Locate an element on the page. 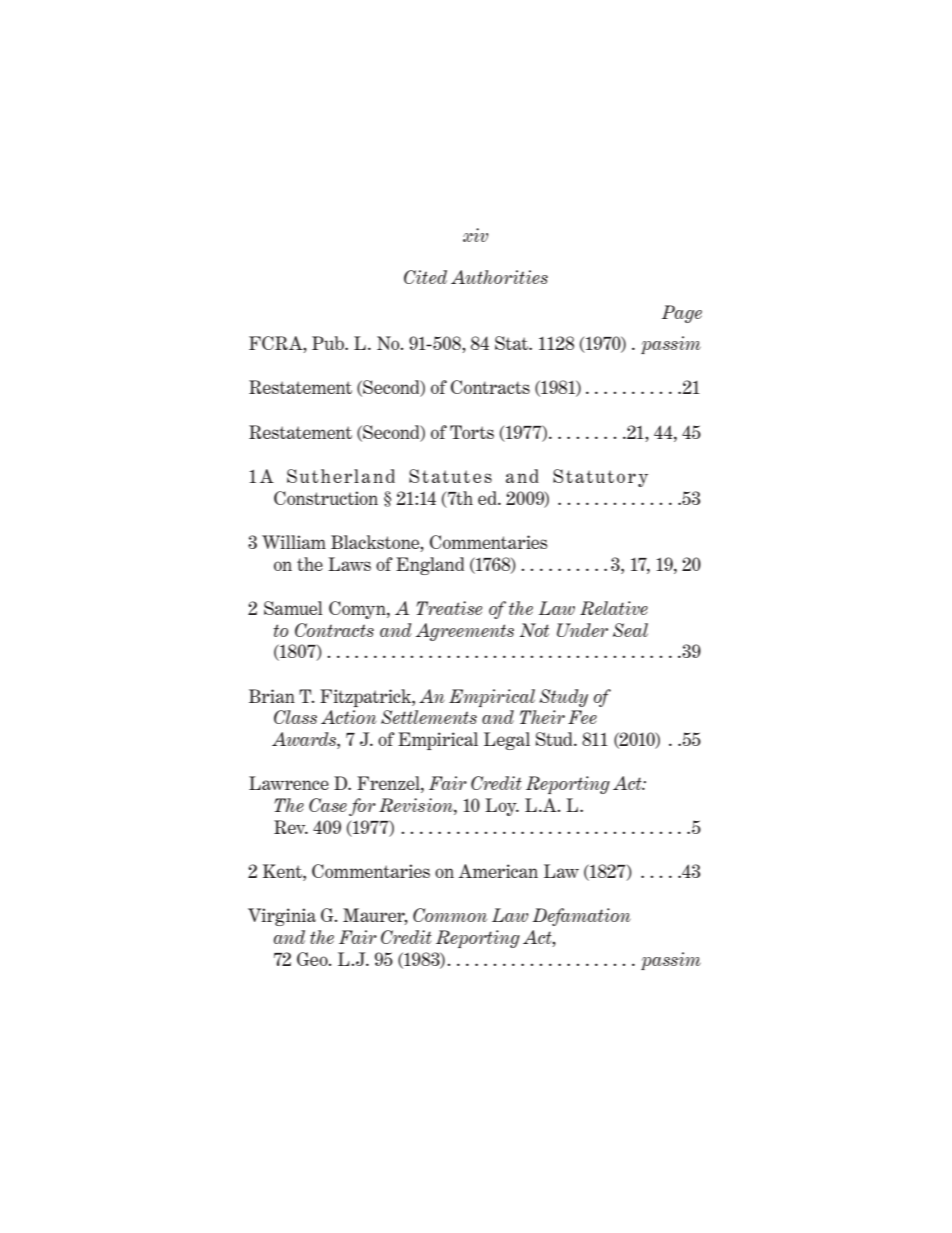 The image size is (952, 1233). Relative is located at coordinates (614, 608).
